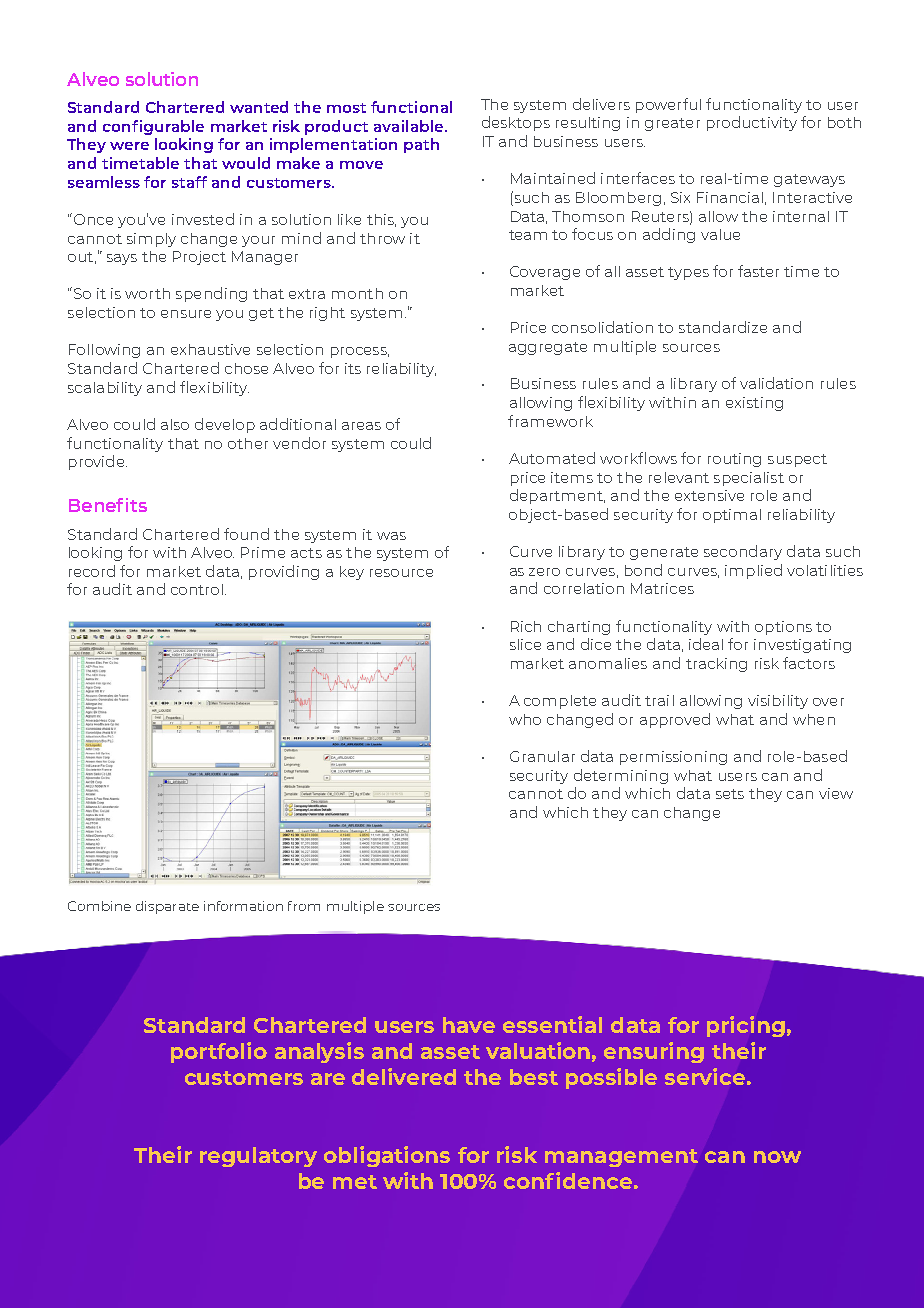 The image size is (924, 1308). Describe the element at coordinates (387, 1156) in the screenshot. I see `obligations` at that location.
